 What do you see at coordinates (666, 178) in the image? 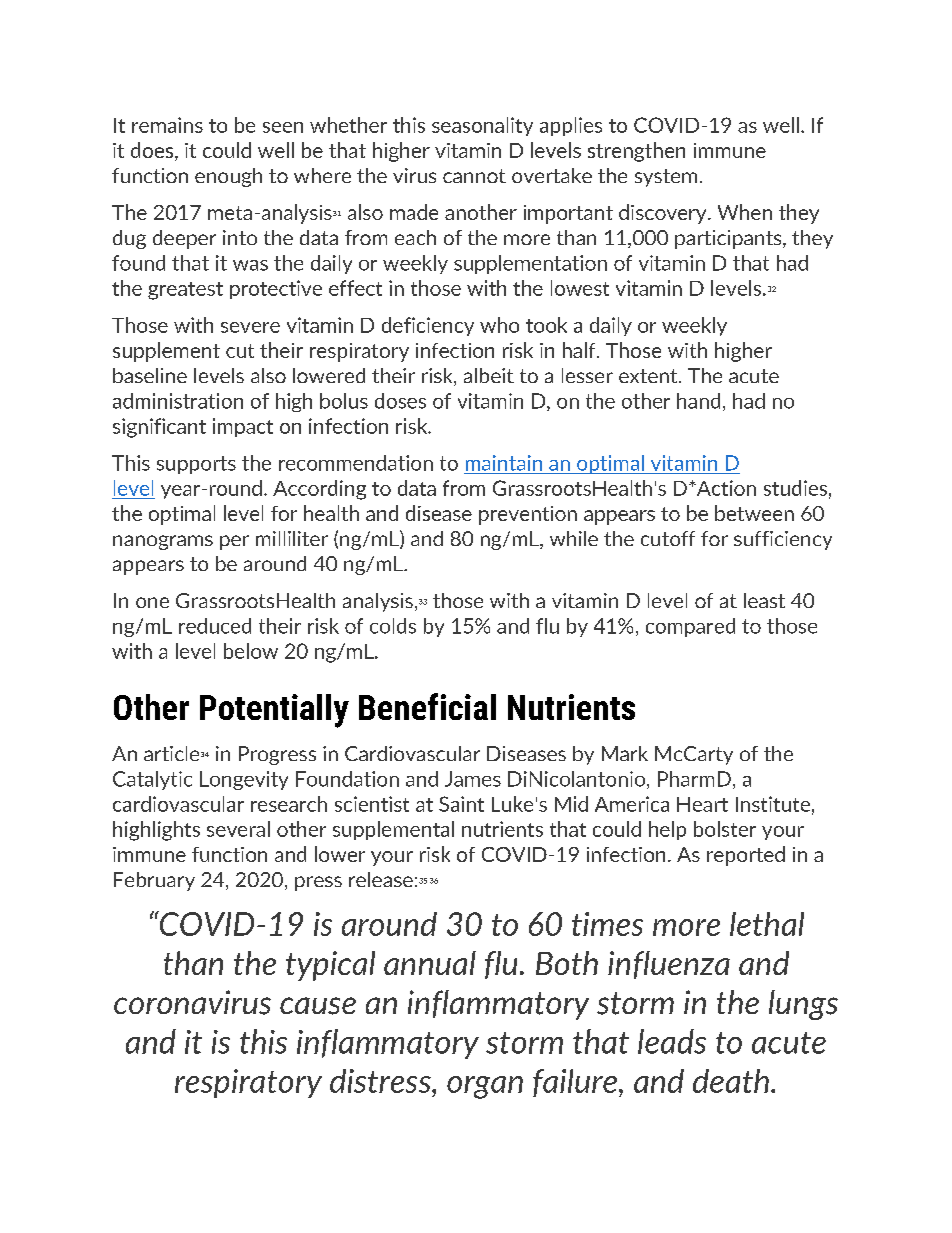
I see `system` at bounding box center [666, 178].
